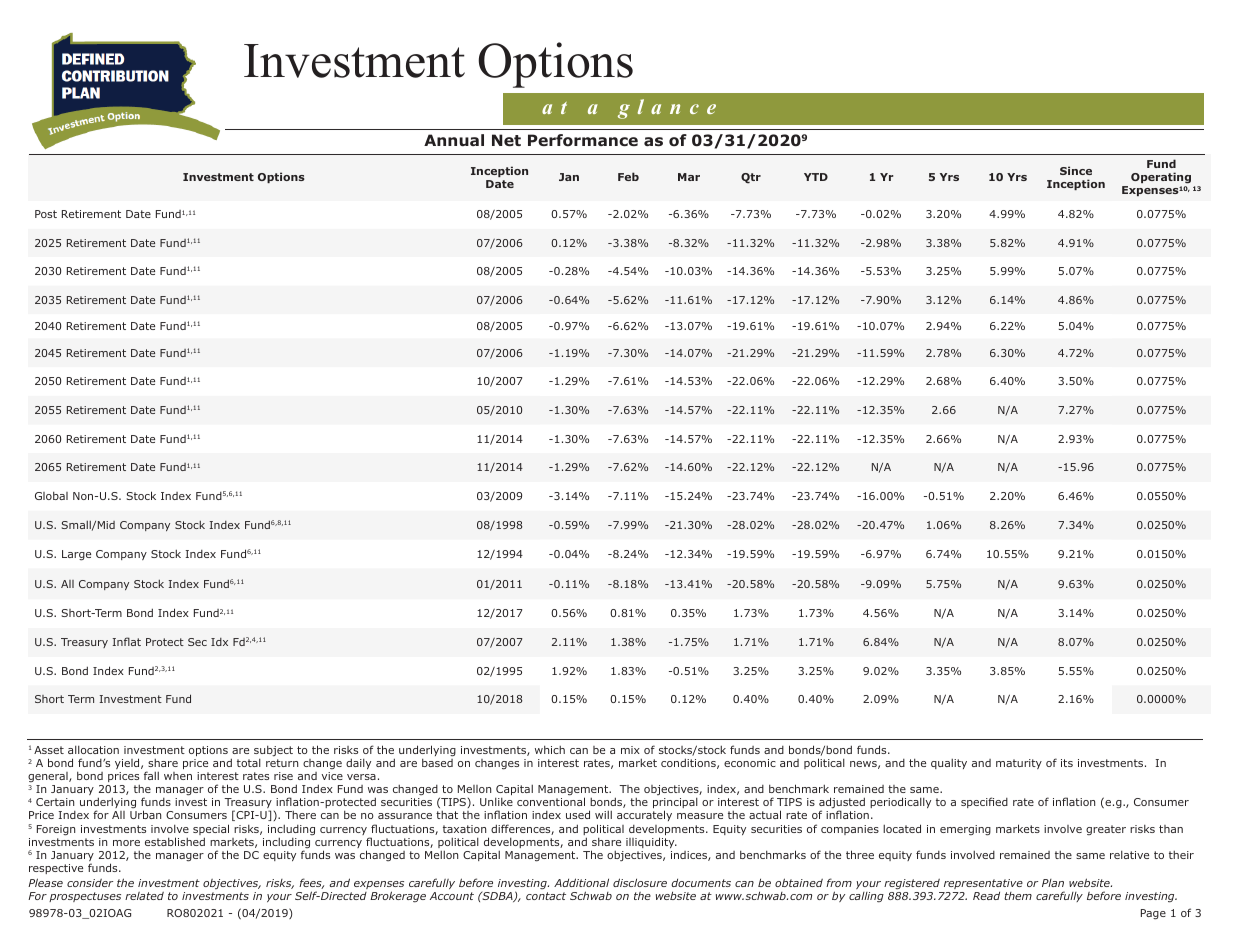 The image size is (1233, 952). What do you see at coordinates (93, 750) in the screenshot?
I see `allocation` at bounding box center [93, 750].
